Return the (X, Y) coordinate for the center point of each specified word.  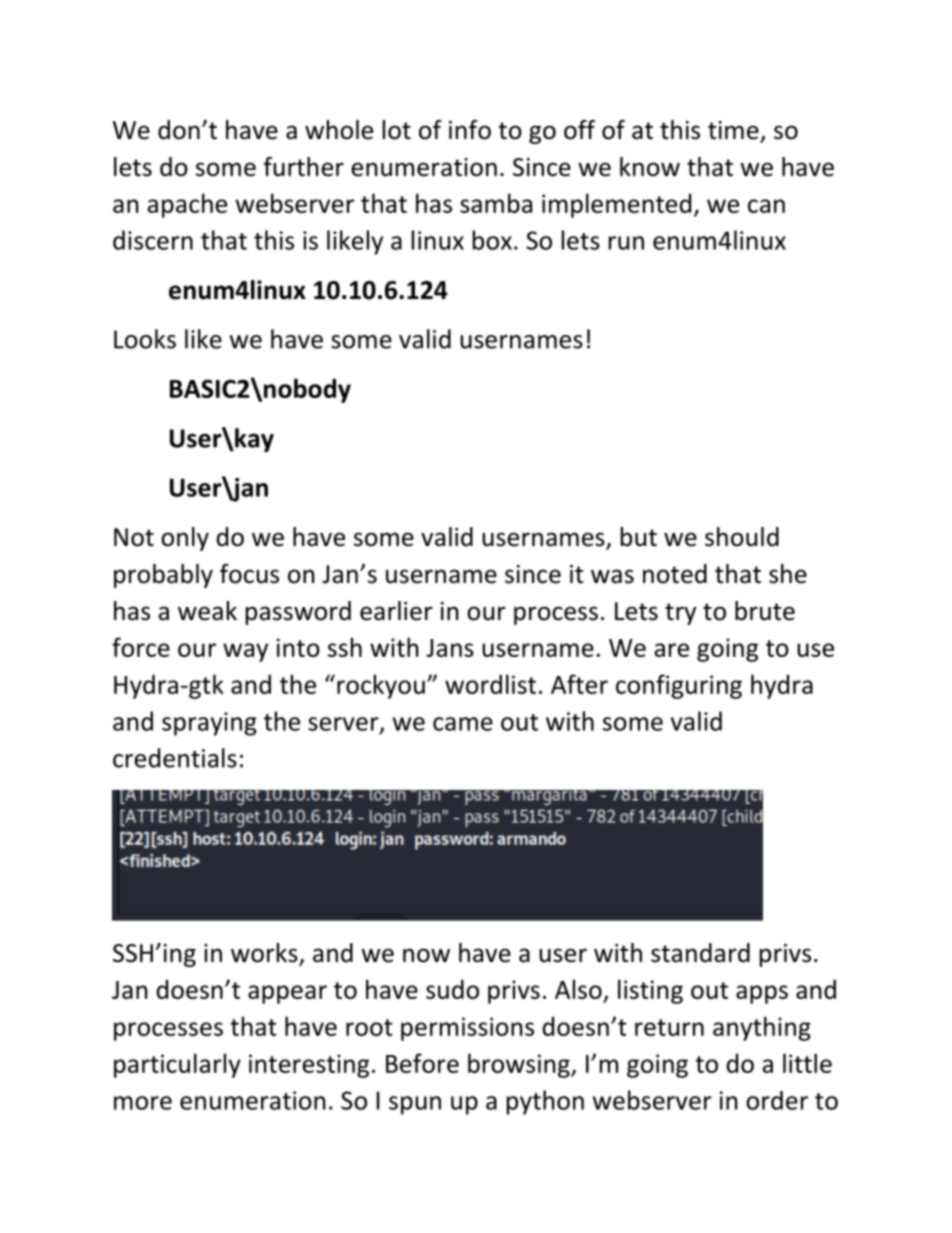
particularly (177, 1065)
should (742, 537)
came (463, 724)
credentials (175, 758)
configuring (679, 686)
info (470, 130)
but (639, 537)
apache (187, 205)
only (185, 539)
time (733, 130)
